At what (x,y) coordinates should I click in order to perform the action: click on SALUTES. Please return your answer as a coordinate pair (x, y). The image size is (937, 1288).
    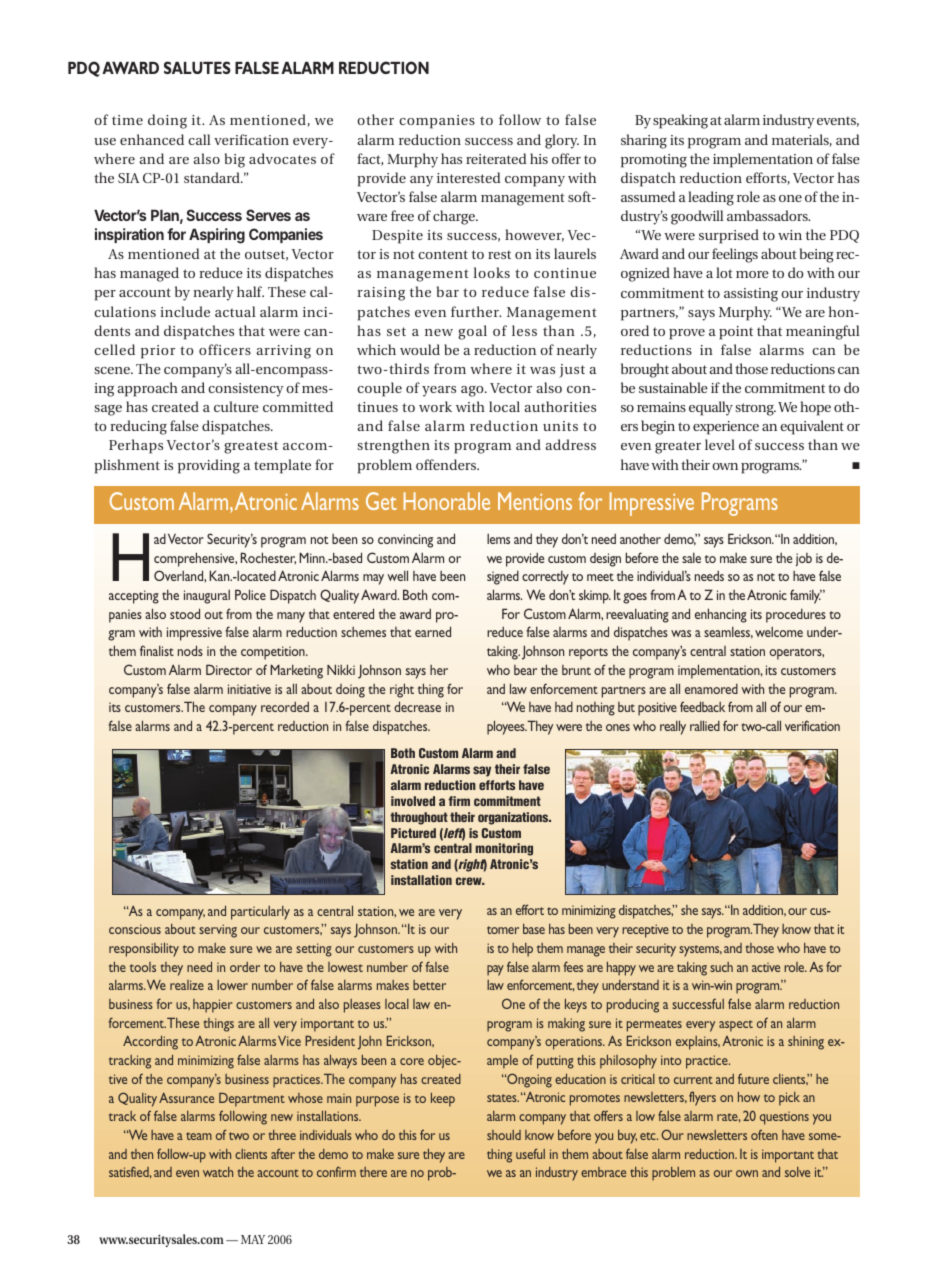
    Looking at the image, I should click on (197, 67).
